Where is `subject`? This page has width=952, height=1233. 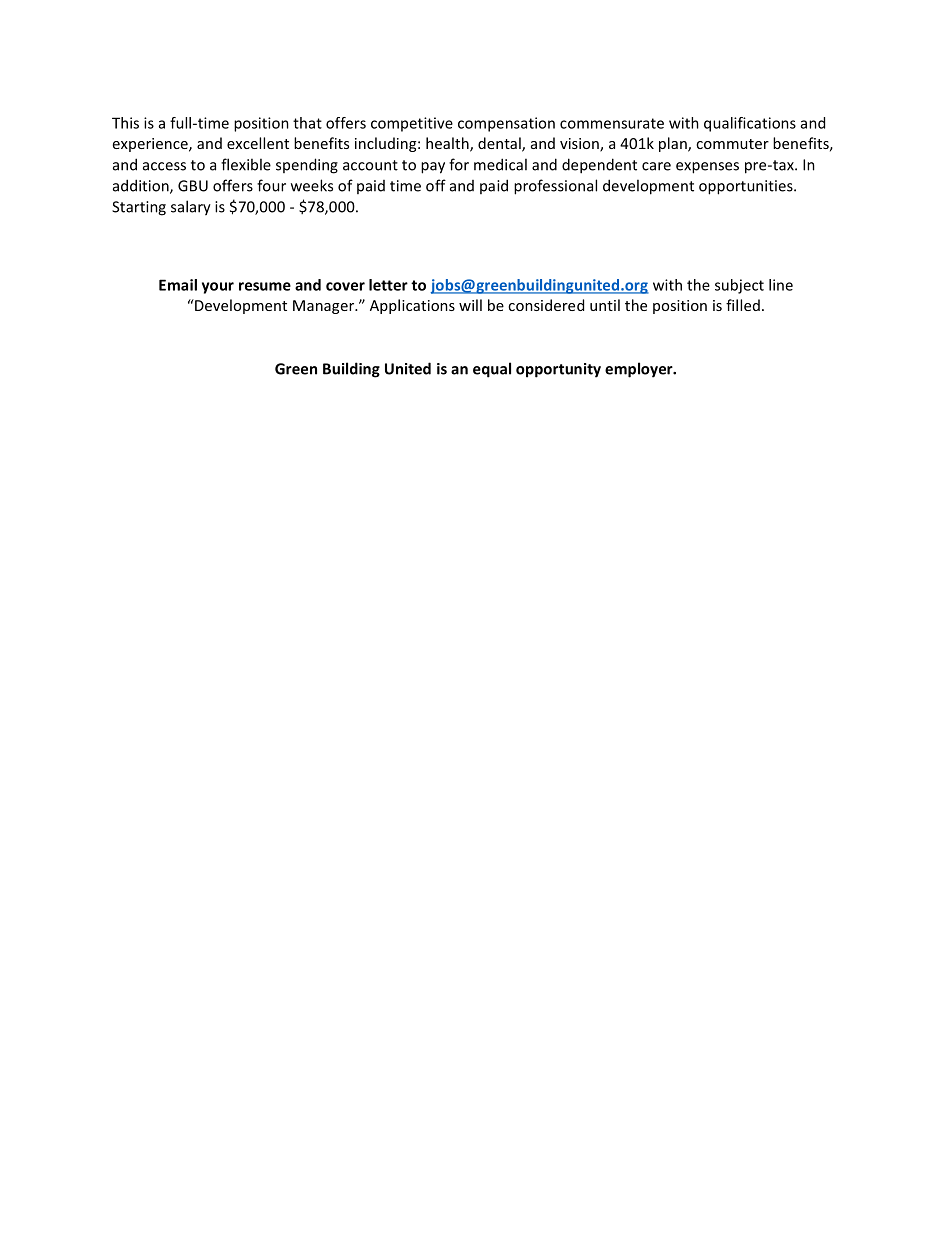 subject is located at coordinates (739, 286).
